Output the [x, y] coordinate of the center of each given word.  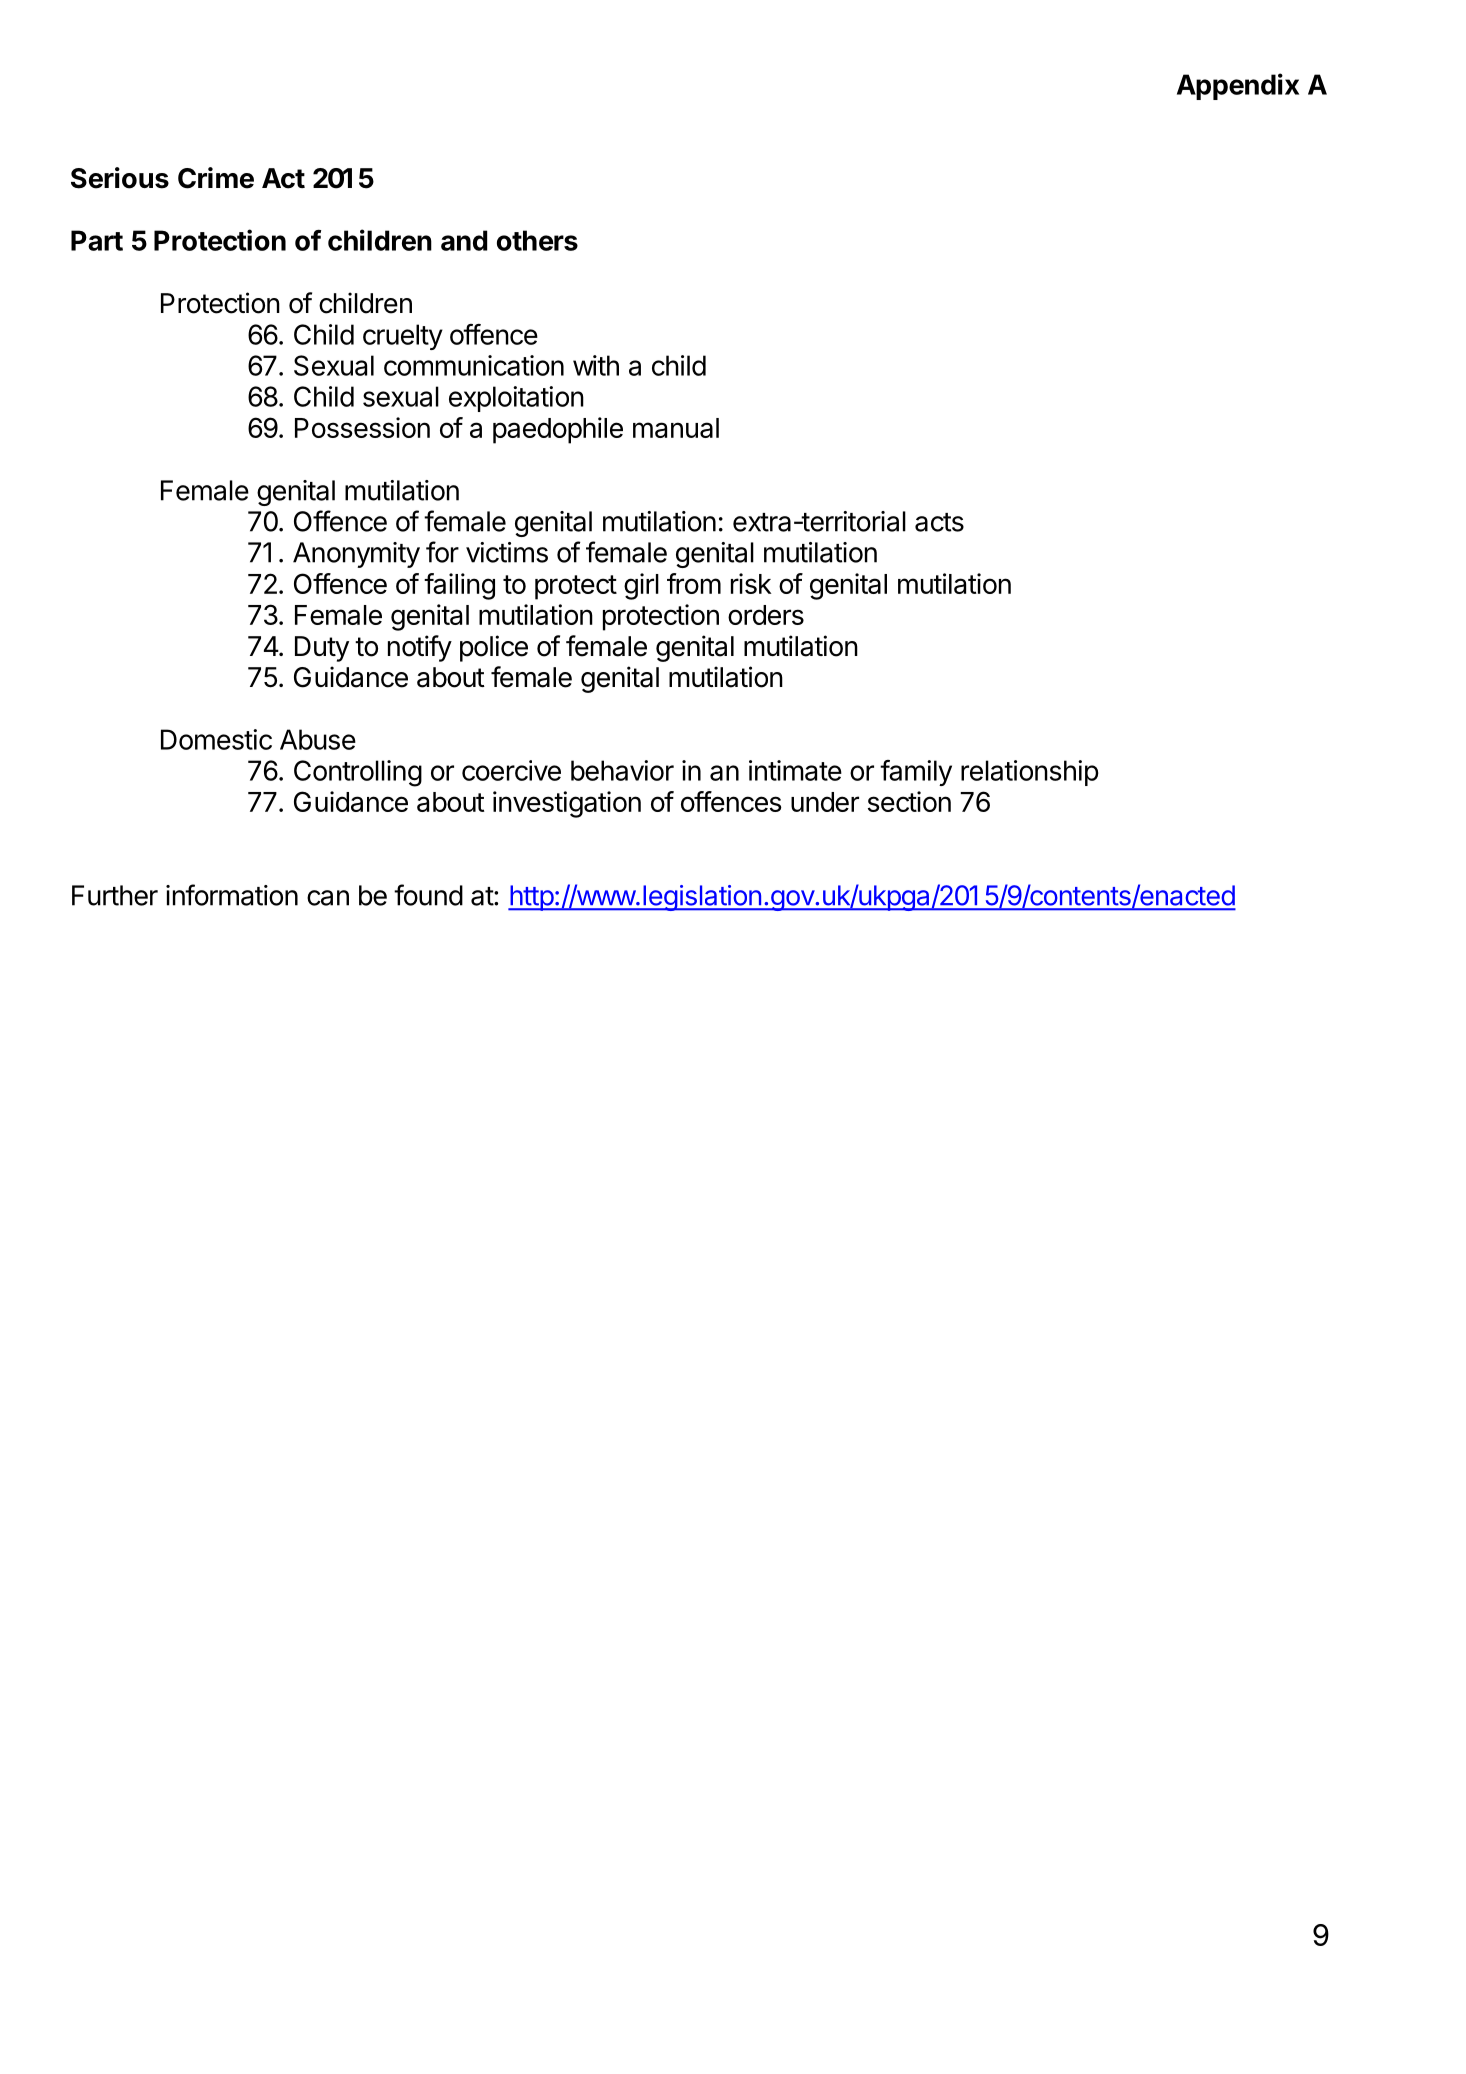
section [909, 801]
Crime [216, 178]
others [537, 240]
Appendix [1238, 86]
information [232, 895]
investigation [567, 804]
